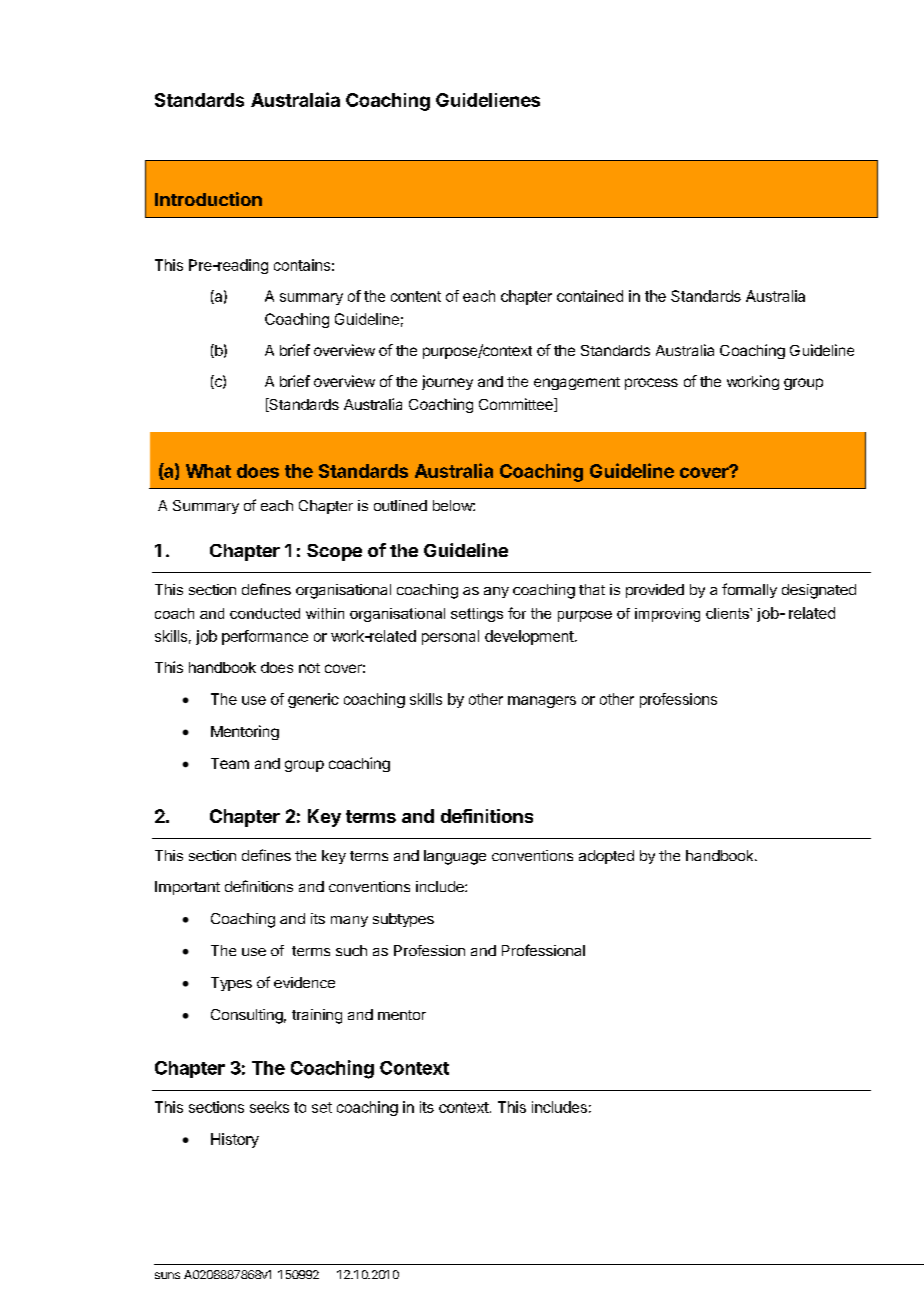  I want to click on content, so click(416, 296).
